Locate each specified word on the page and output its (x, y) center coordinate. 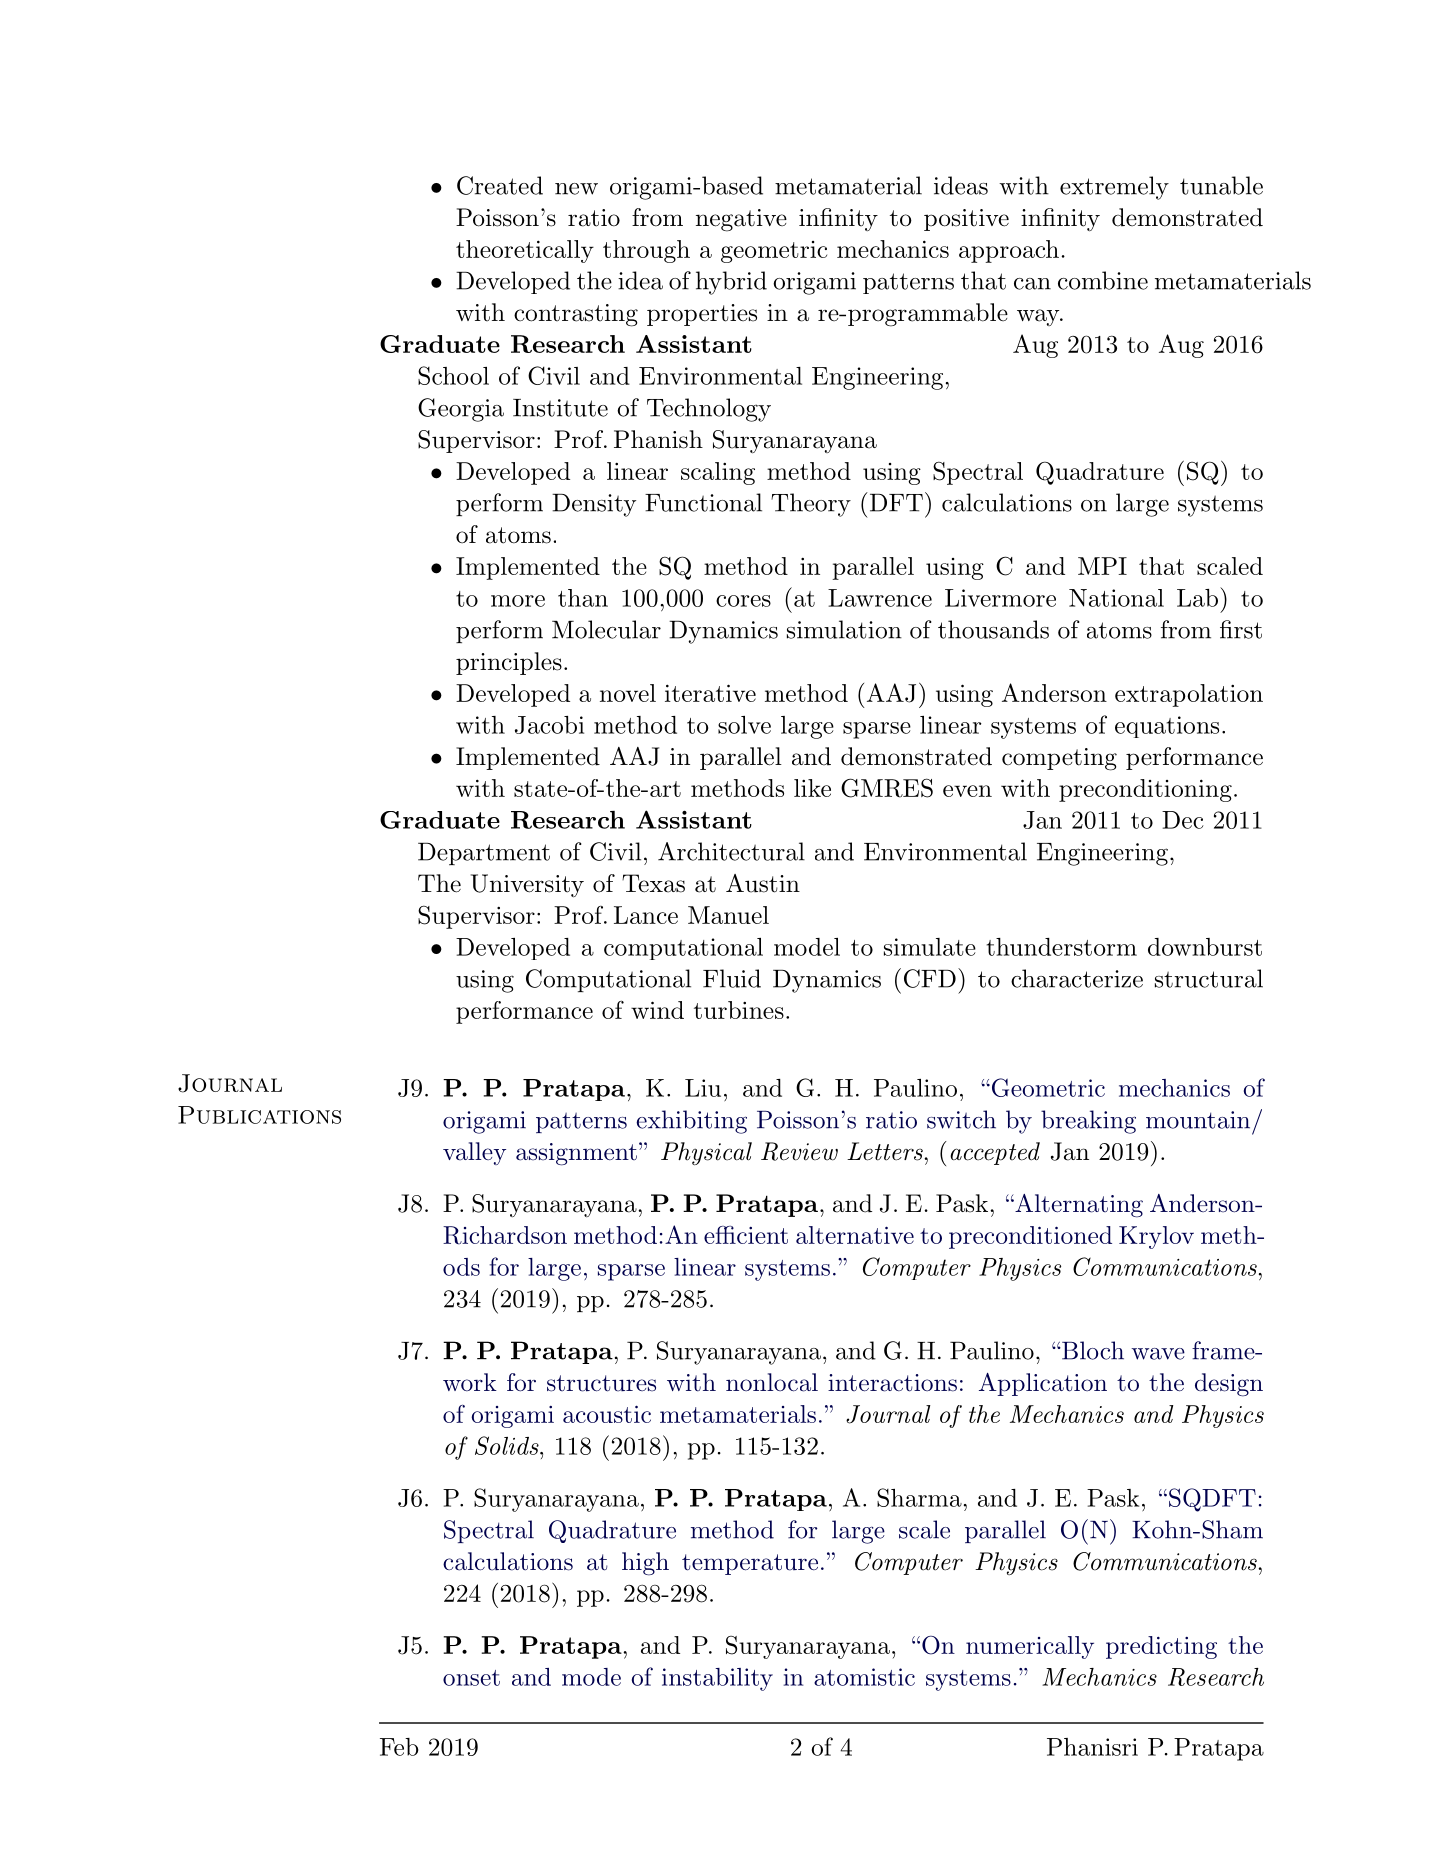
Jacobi (549, 725)
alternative (855, 1235)
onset (471, 1678)
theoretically (525, 251)
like (812, 788)
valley (474, 1153)
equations (1167, 727)
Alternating (1078, 1206)
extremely (1114, 188)
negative (741, 220)
